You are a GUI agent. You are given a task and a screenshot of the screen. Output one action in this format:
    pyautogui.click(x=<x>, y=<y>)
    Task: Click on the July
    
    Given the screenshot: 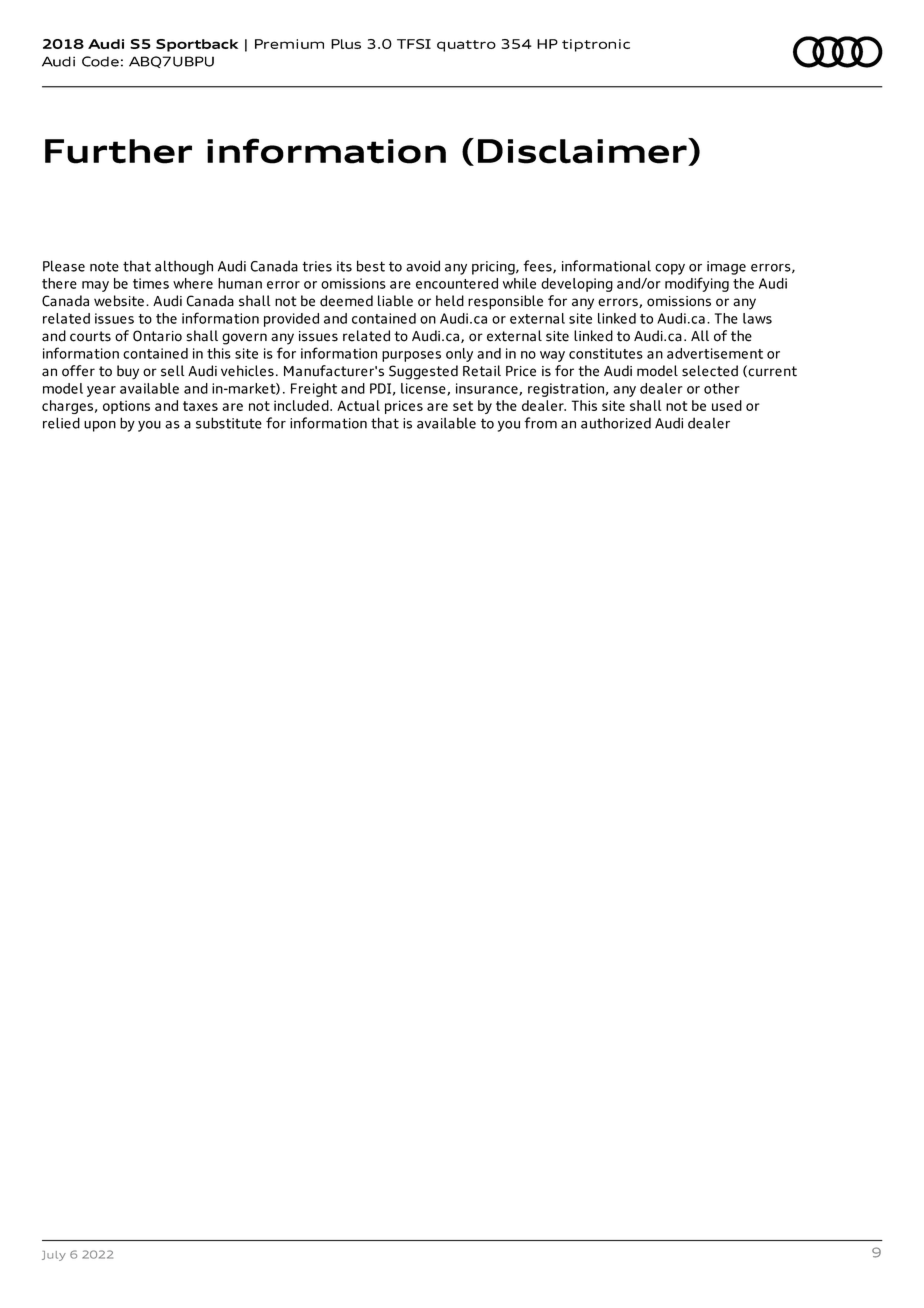 What is the action you would take?
    pyautogui.click(x=54, y=1256)
